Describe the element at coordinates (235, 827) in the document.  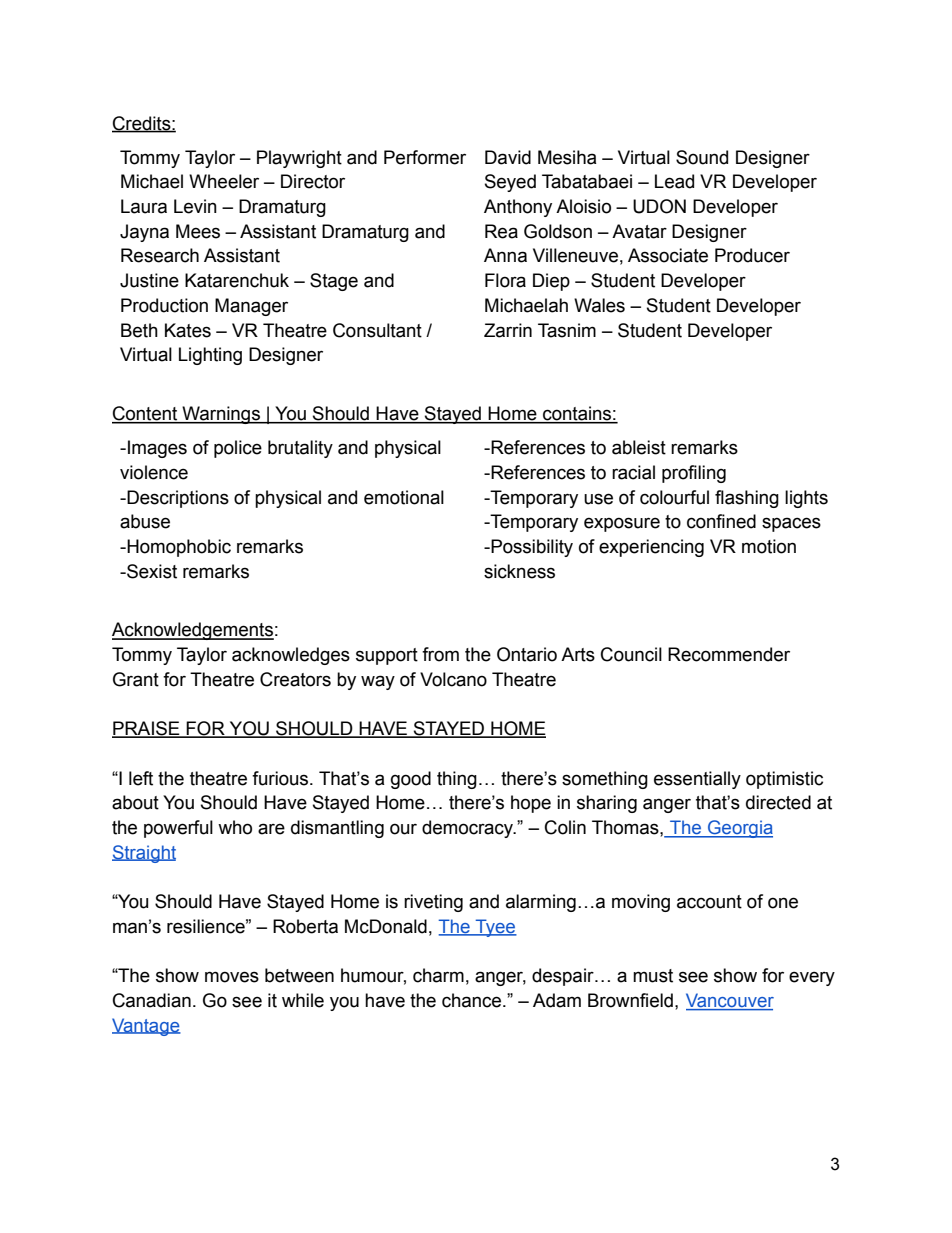
I see `who` at that location.
